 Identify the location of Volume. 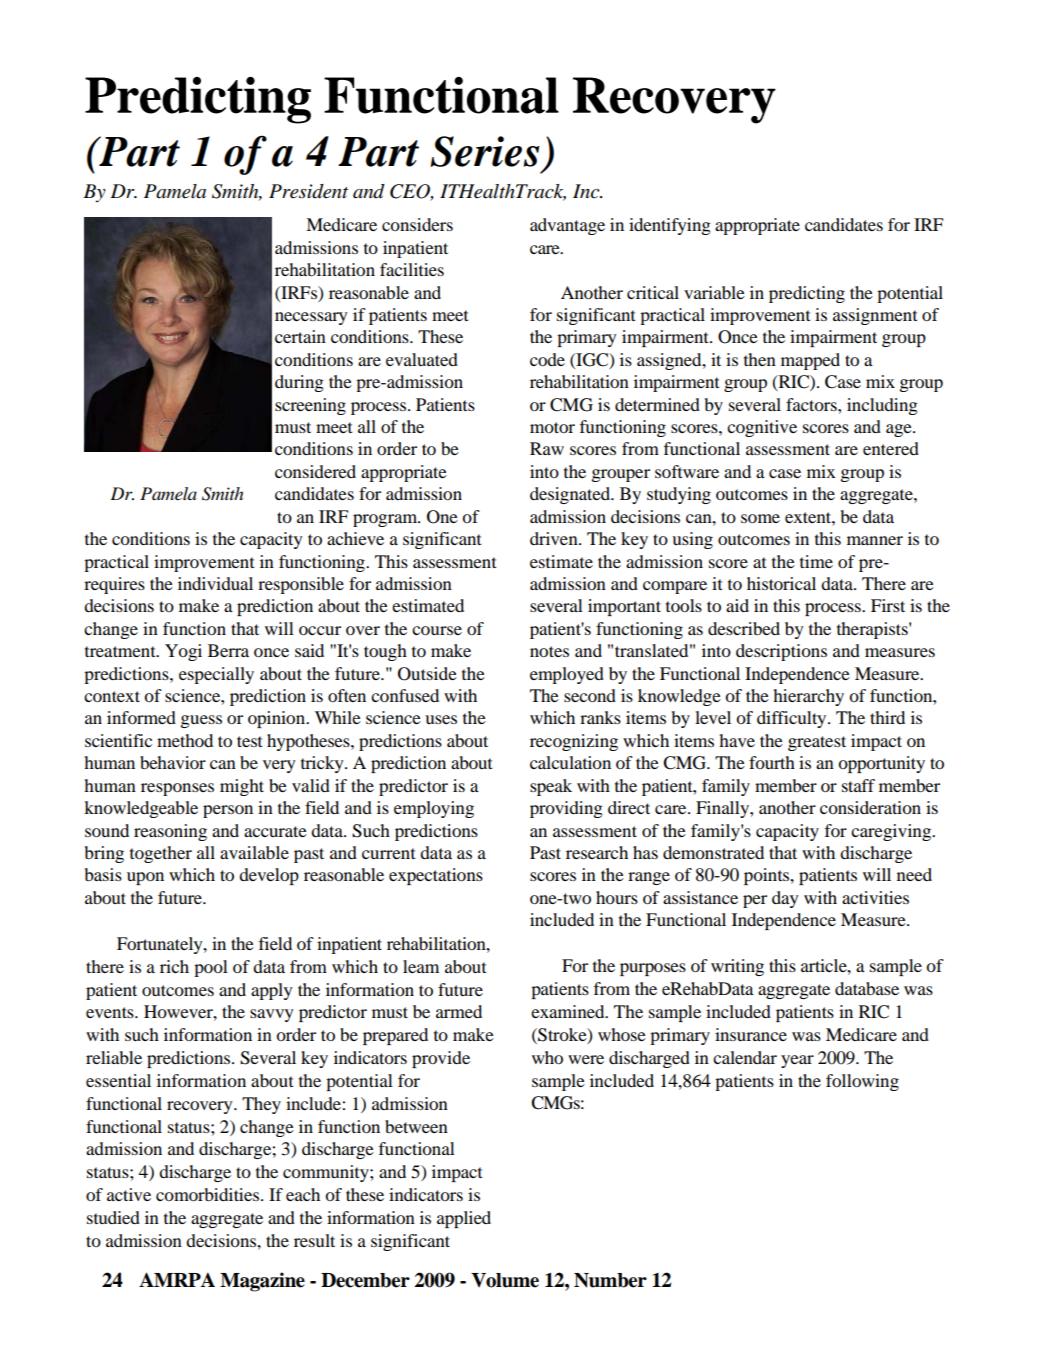
(505, 1280).
